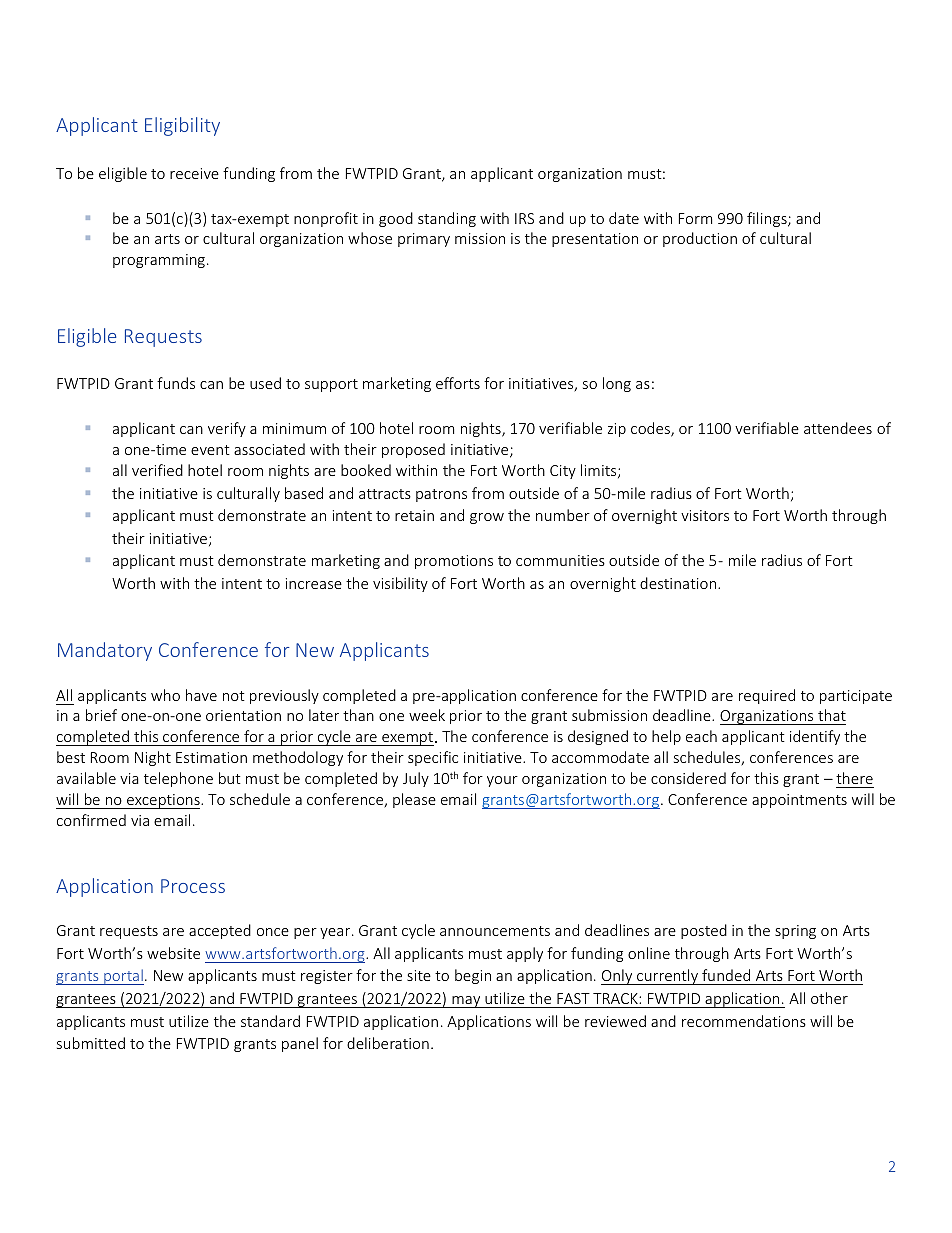  Describe the element at coordinates (466, 1002) in the screenshot. I see `may` at that location.
